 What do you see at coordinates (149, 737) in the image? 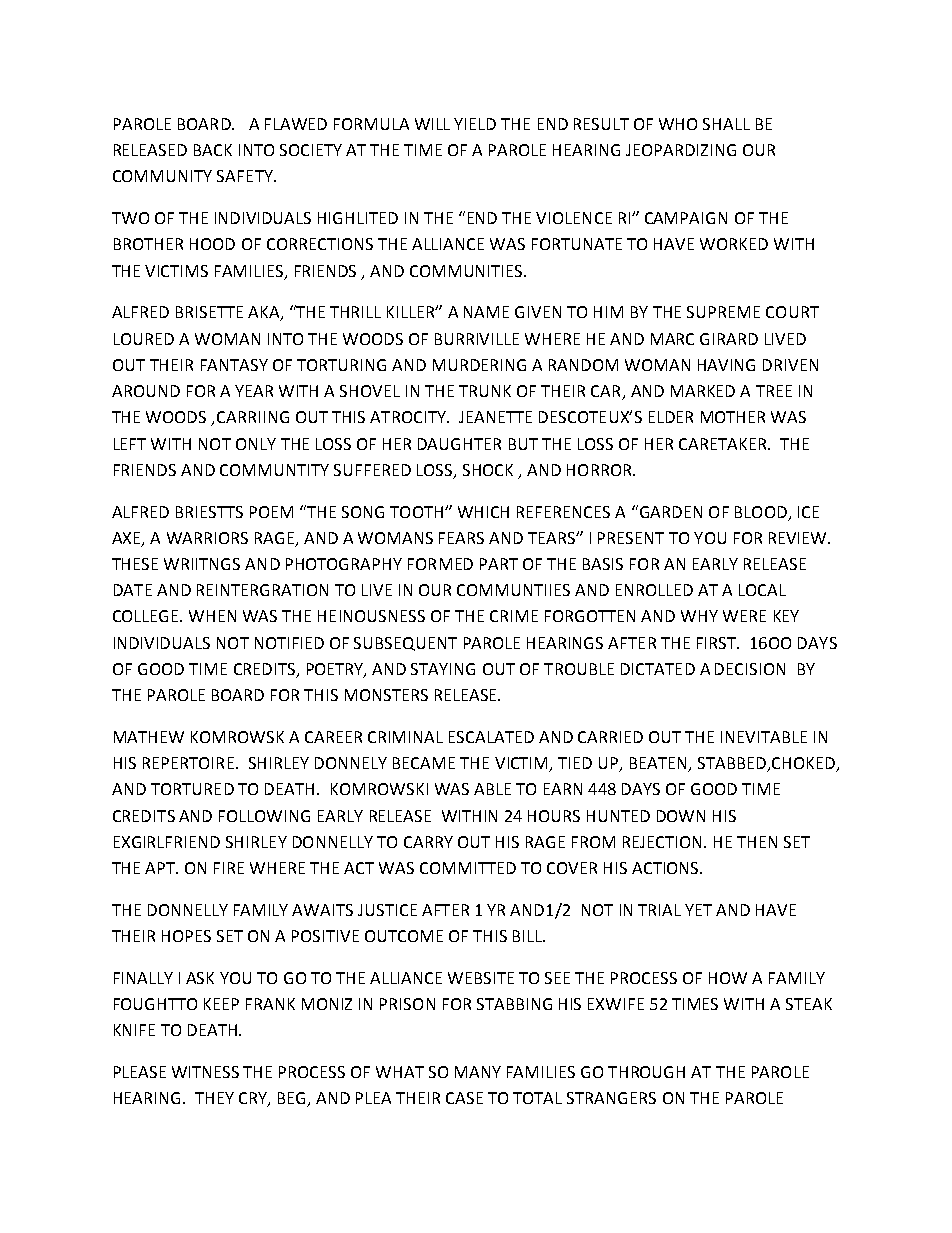
I see `MATHEW` at bounding box center [149, 737].
